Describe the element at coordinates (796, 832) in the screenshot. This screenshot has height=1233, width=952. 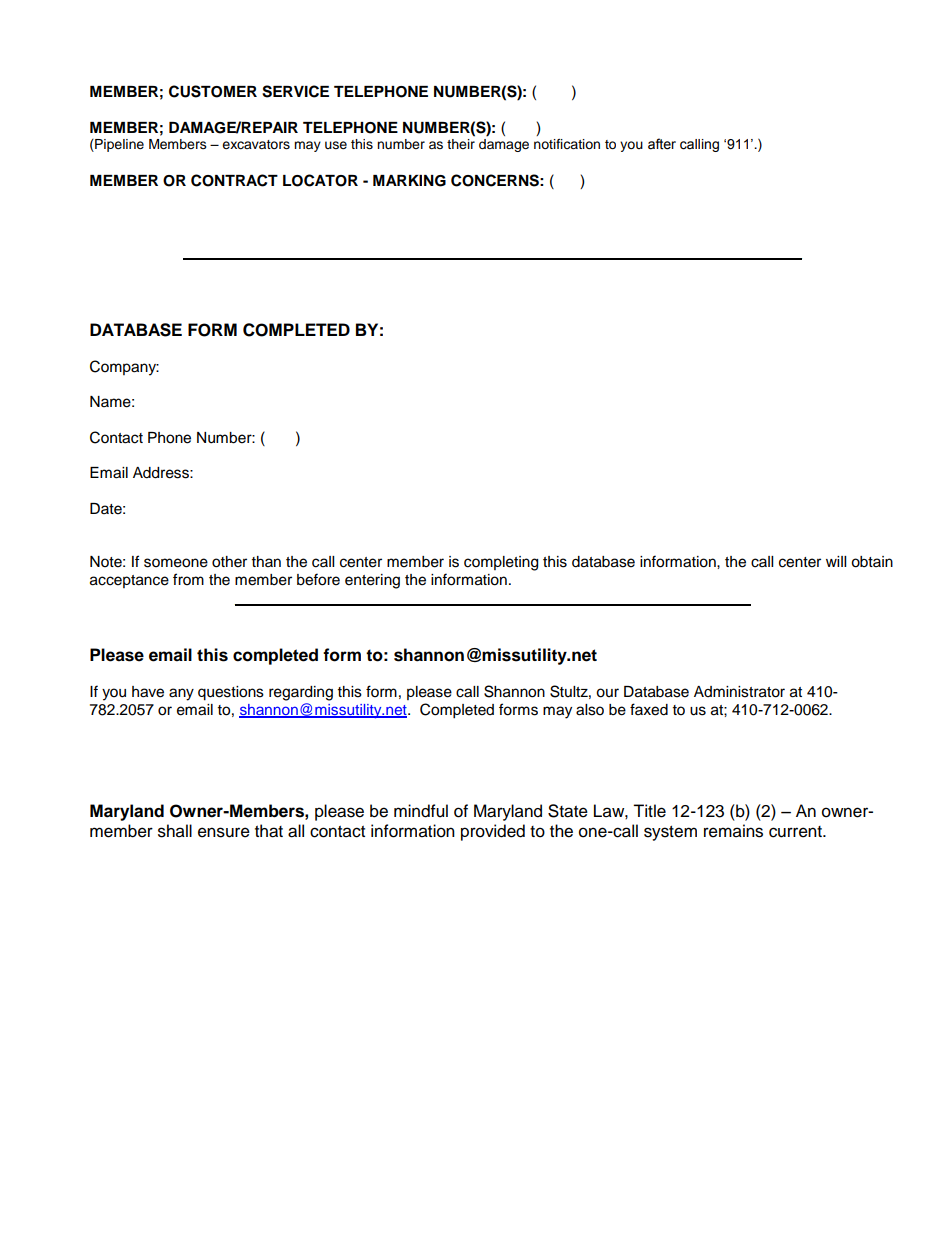
I see `current` at that location.
